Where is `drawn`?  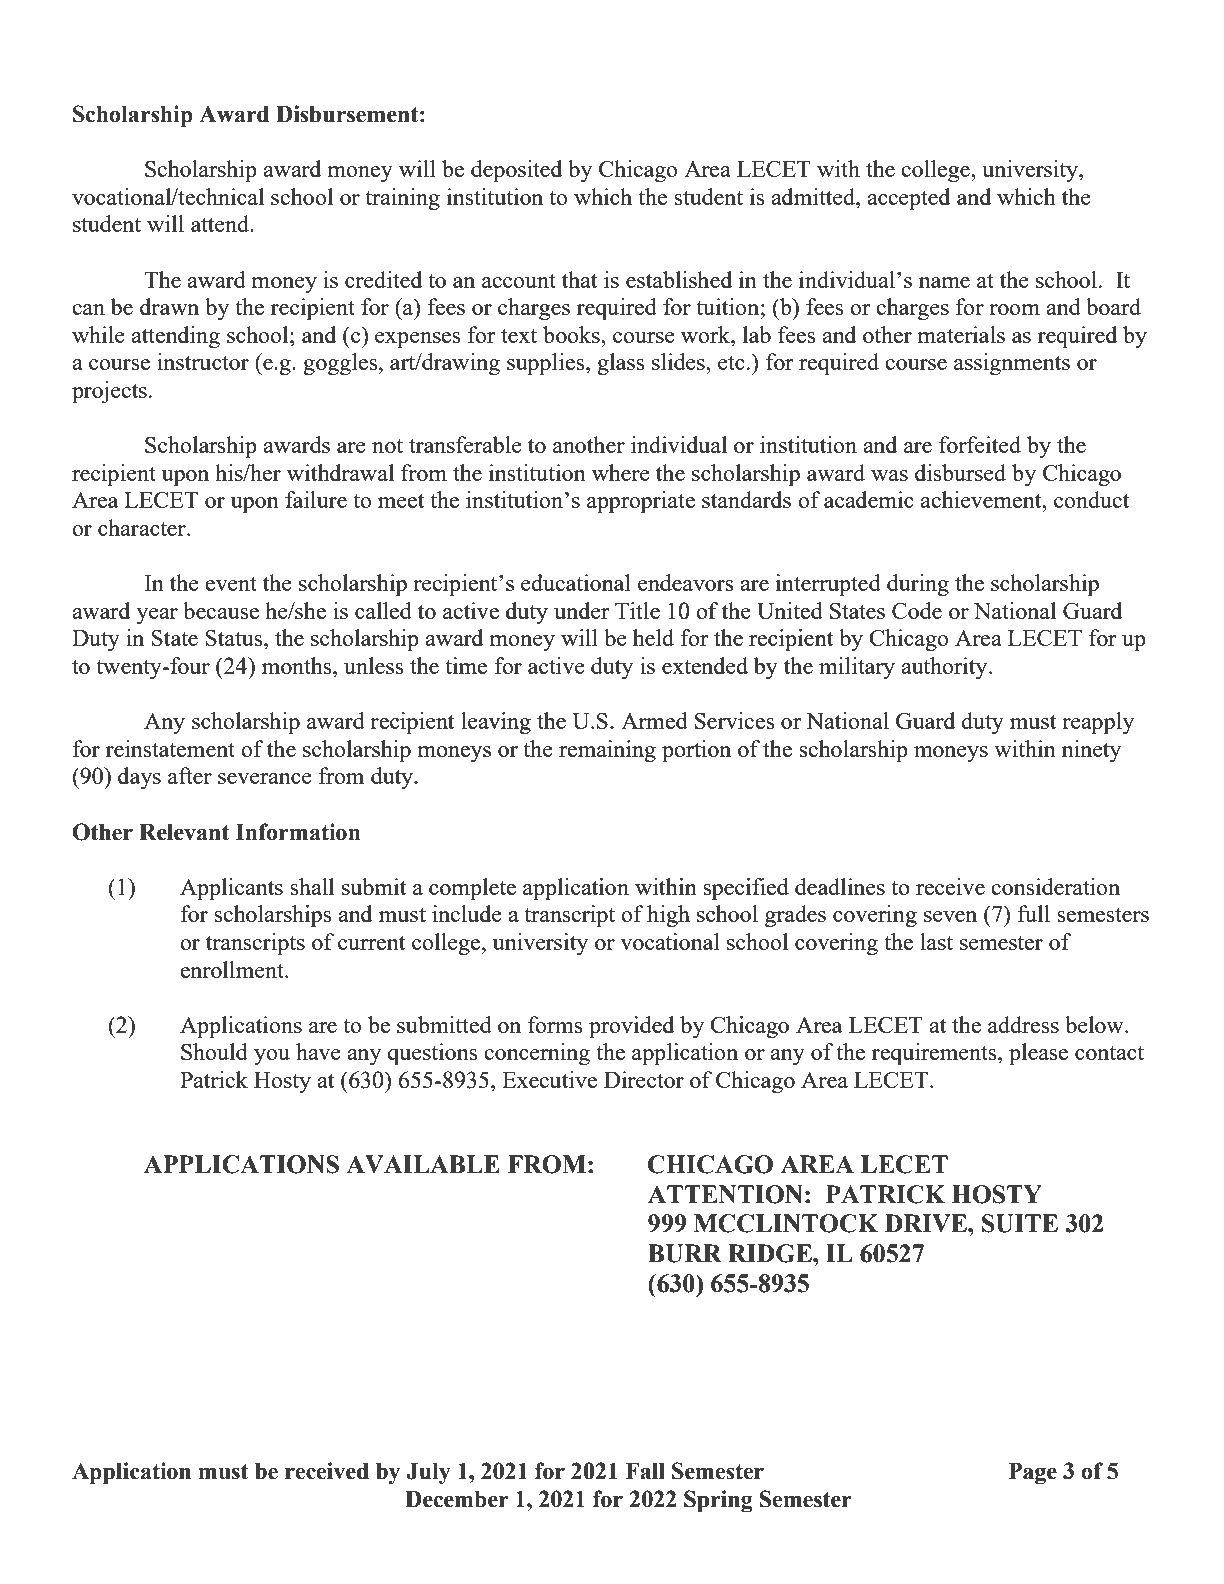 drawn is located at coordinates (169, 306).
